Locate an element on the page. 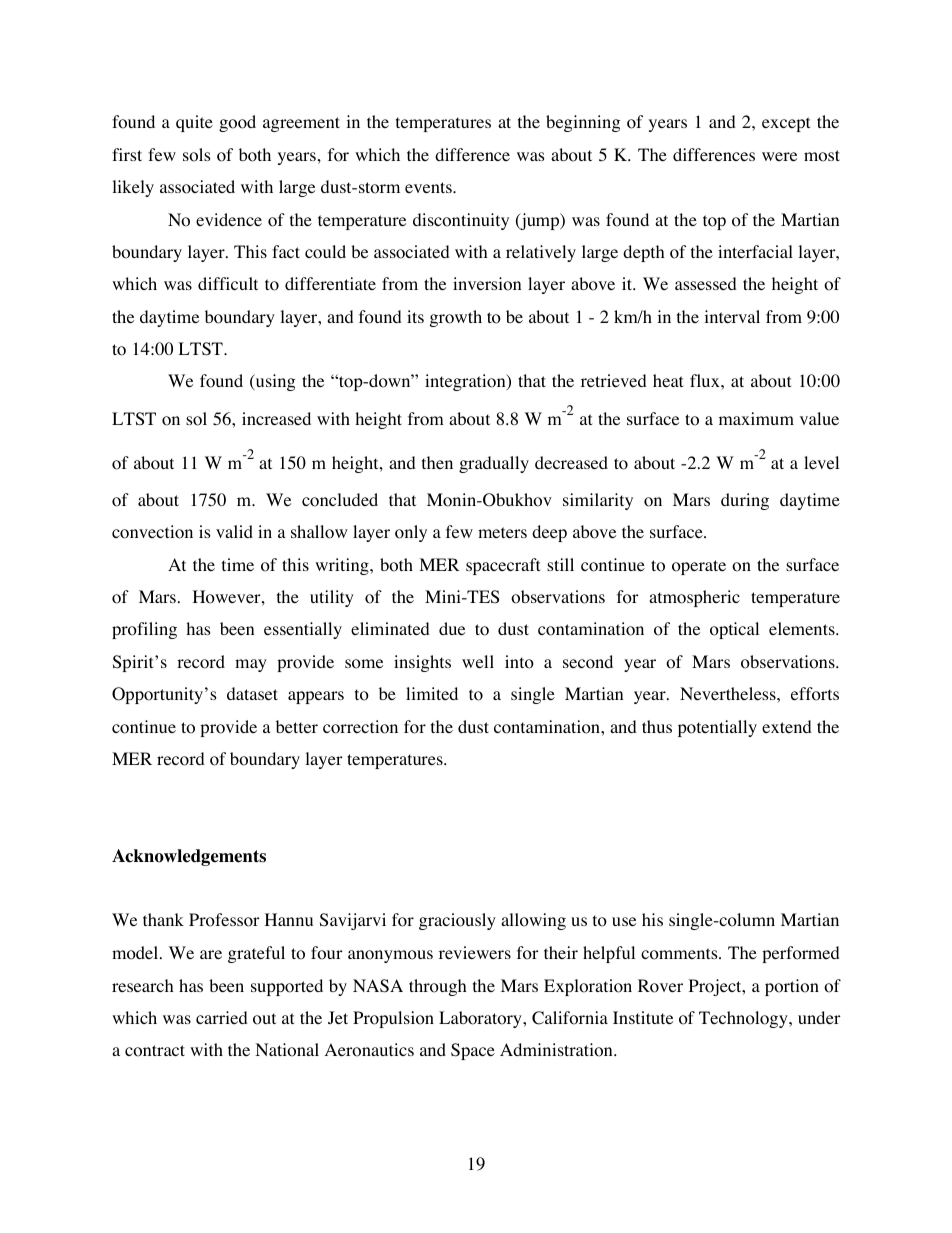  carried is located at coordinates (222, 1017).
